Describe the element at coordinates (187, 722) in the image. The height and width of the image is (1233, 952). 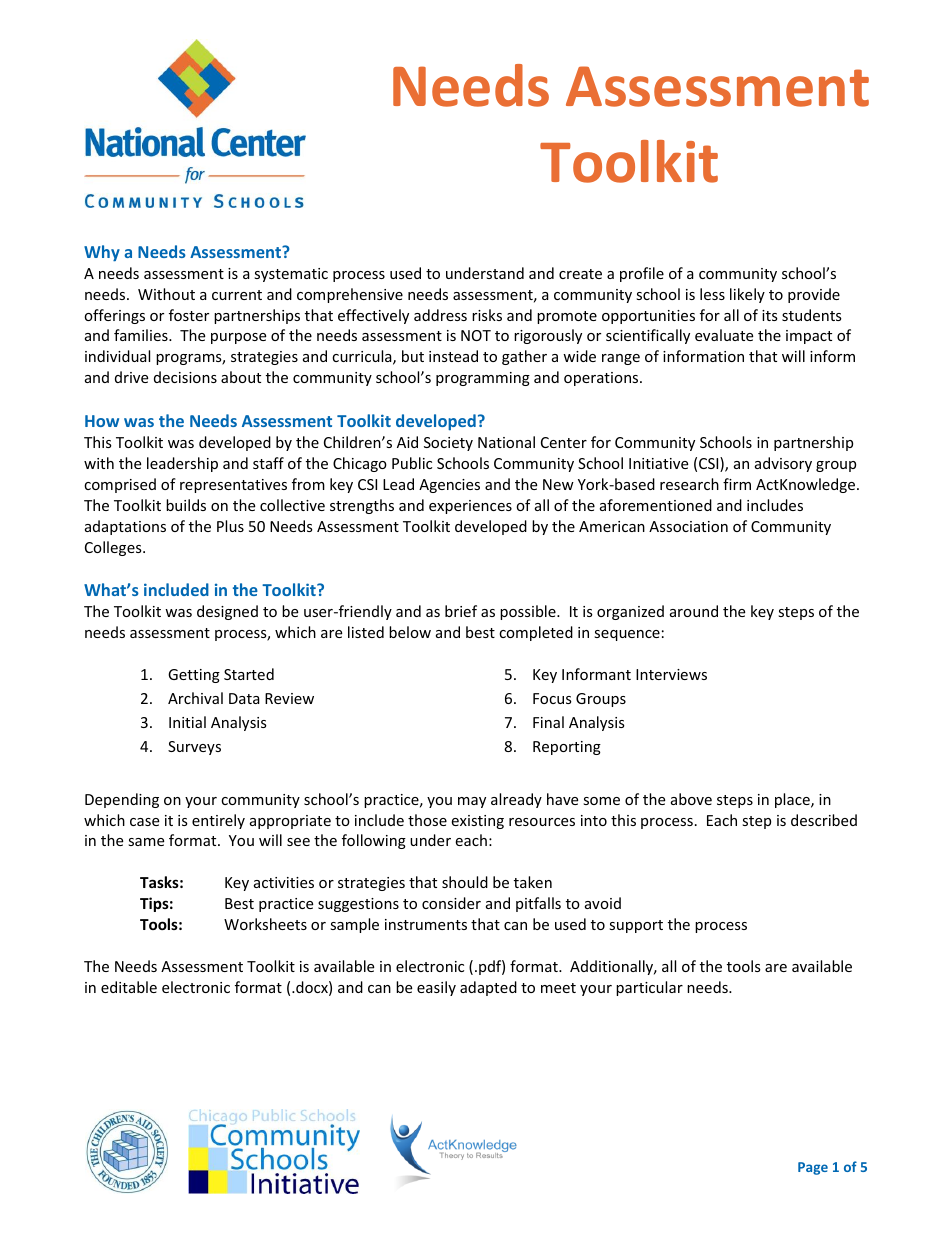
I see `Initial` at that location.
